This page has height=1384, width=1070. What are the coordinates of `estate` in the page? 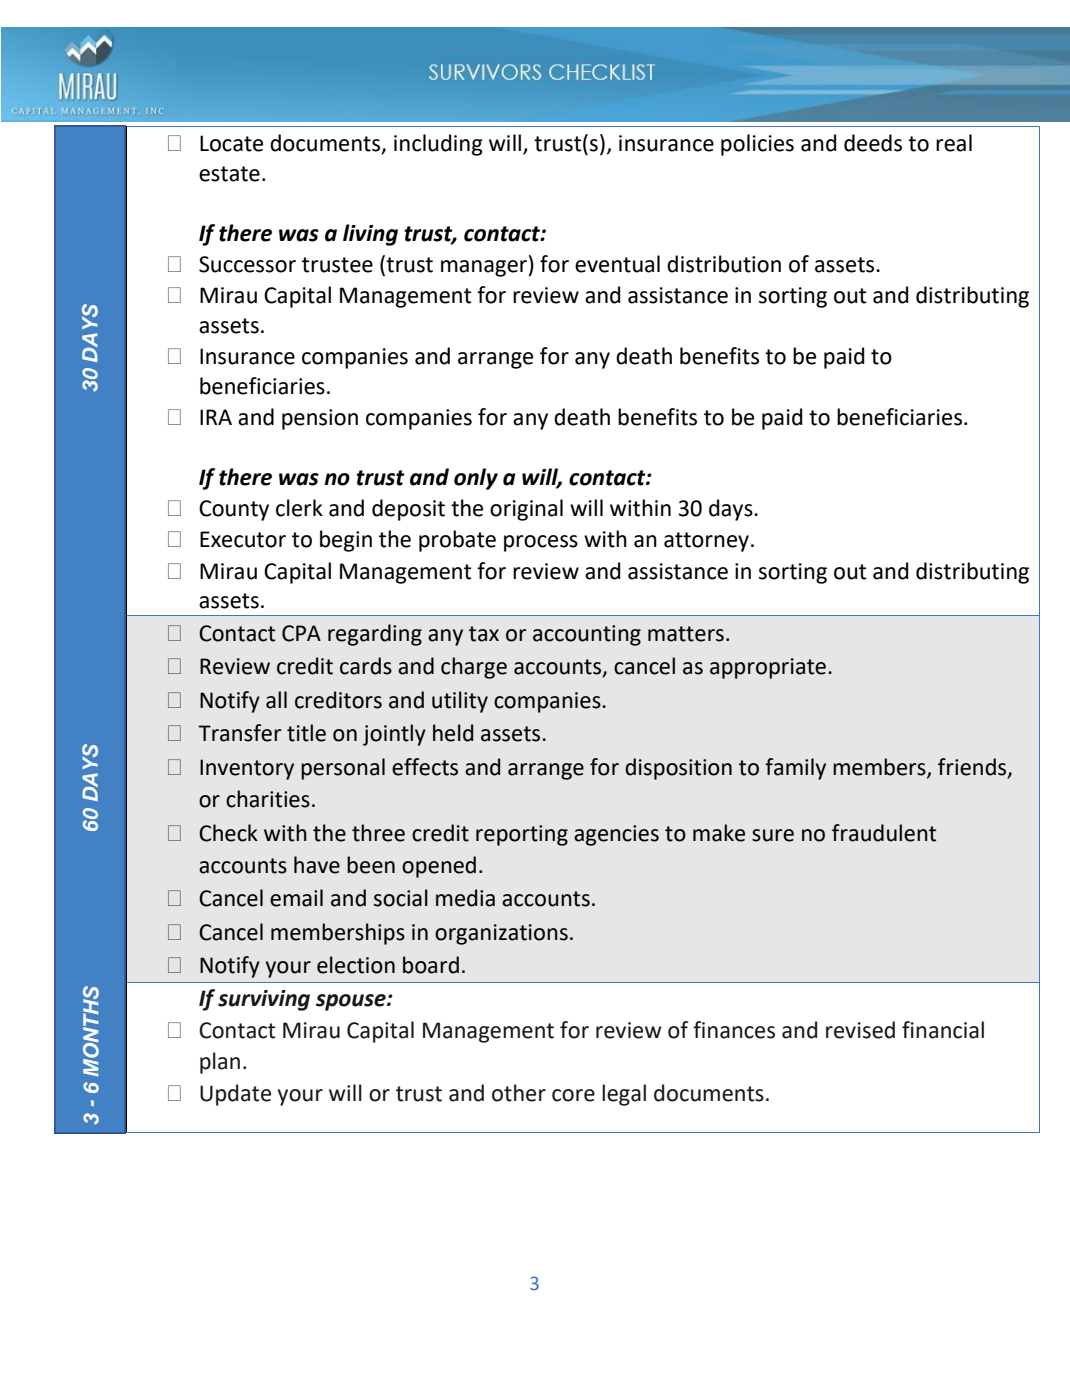 It's located at (229, 174).
